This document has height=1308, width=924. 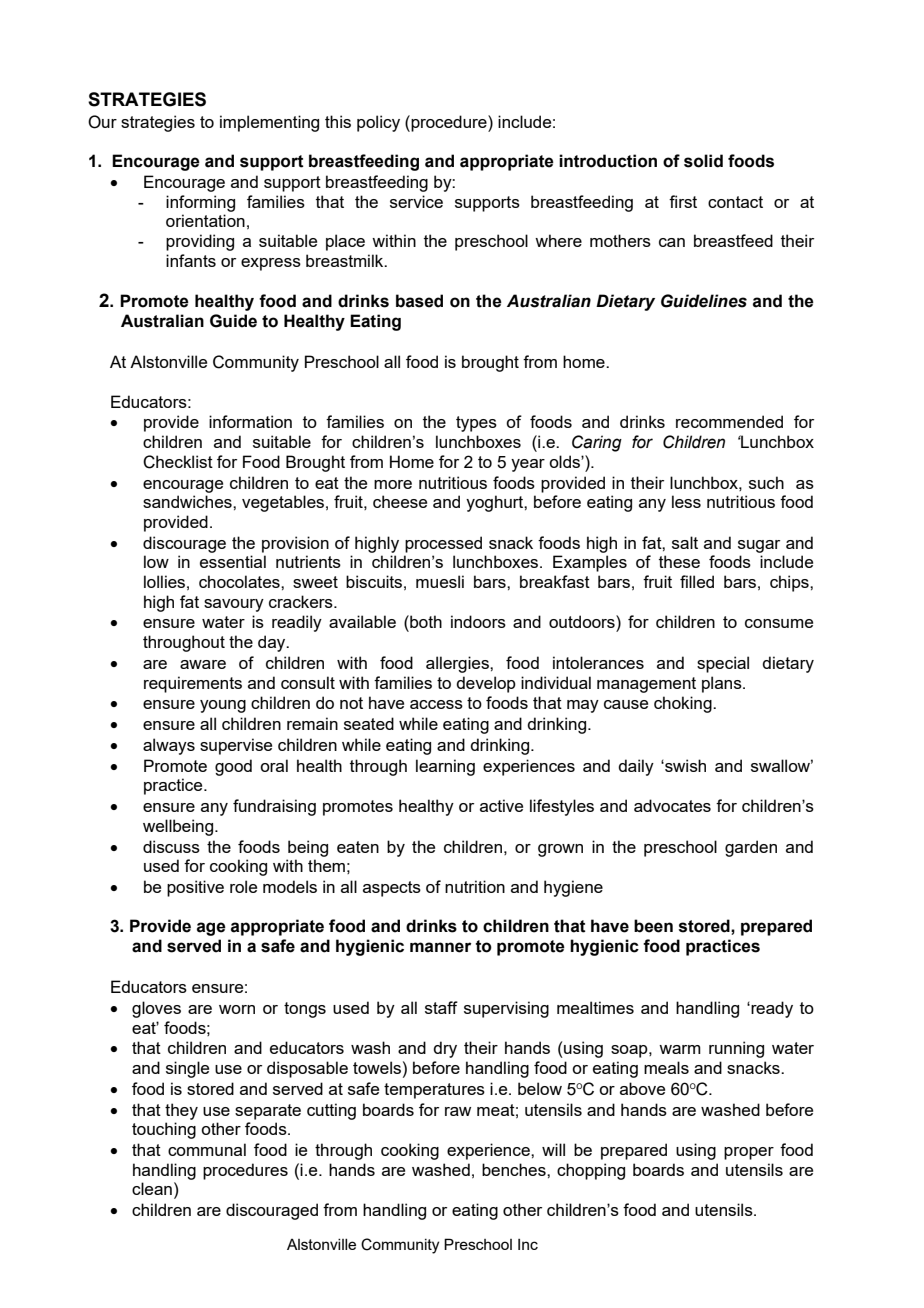 I want to click on implementing, so click(x=269, y=123).
